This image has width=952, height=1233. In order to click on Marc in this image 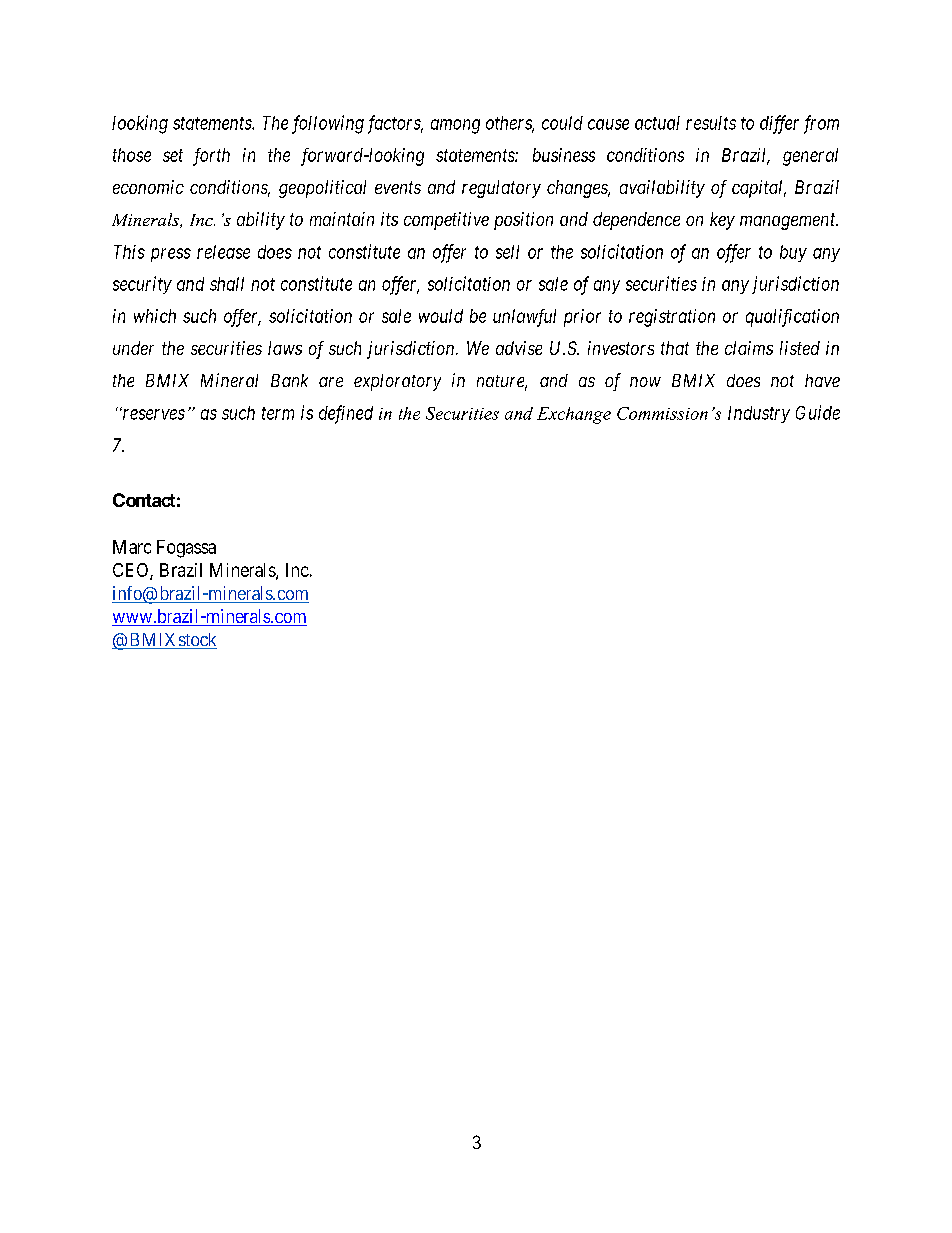, I will do `click(132, 547)`.
